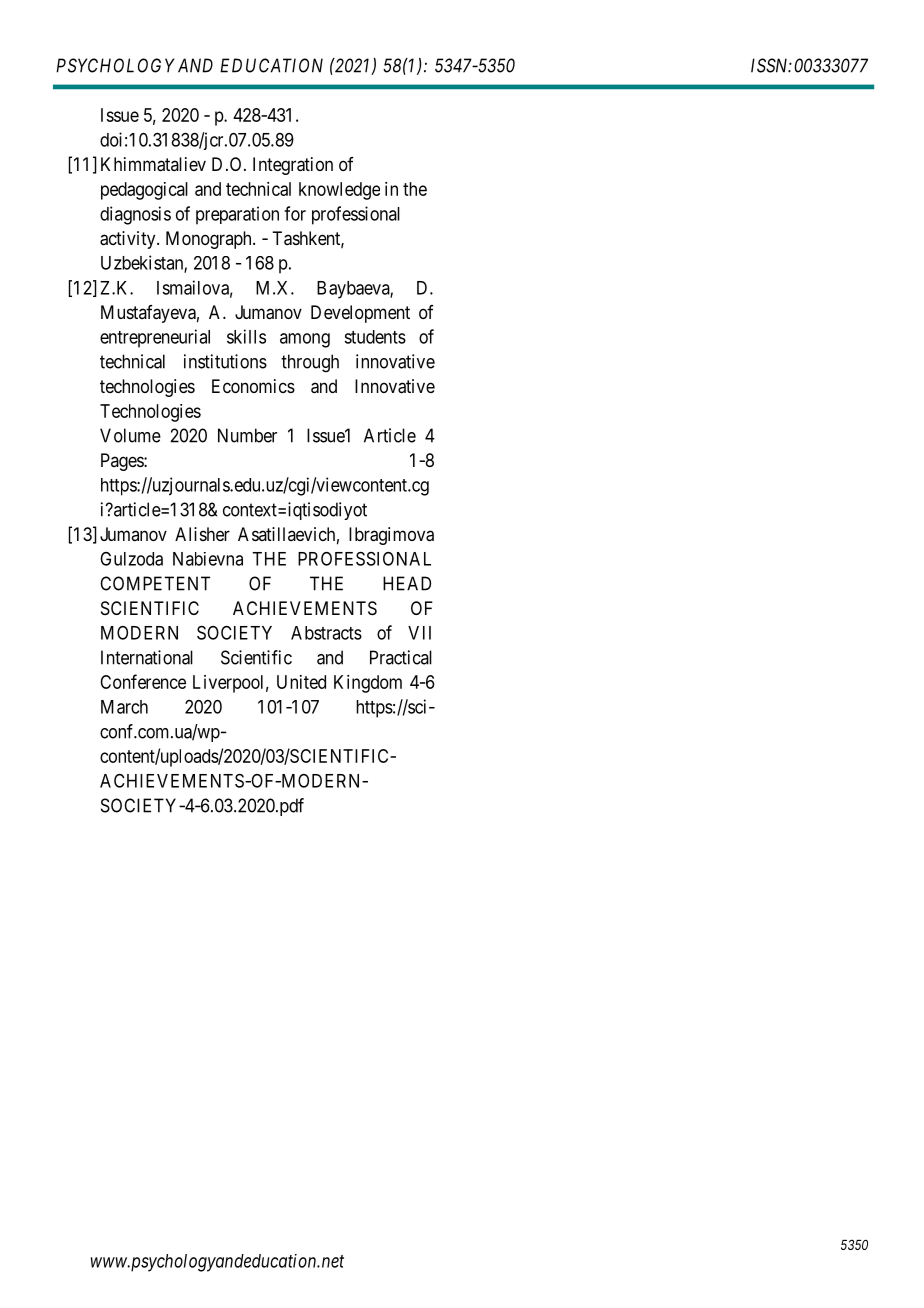 This screenshot has height=1308, width=924. I want to click on knowledge, so click(339, 191).
